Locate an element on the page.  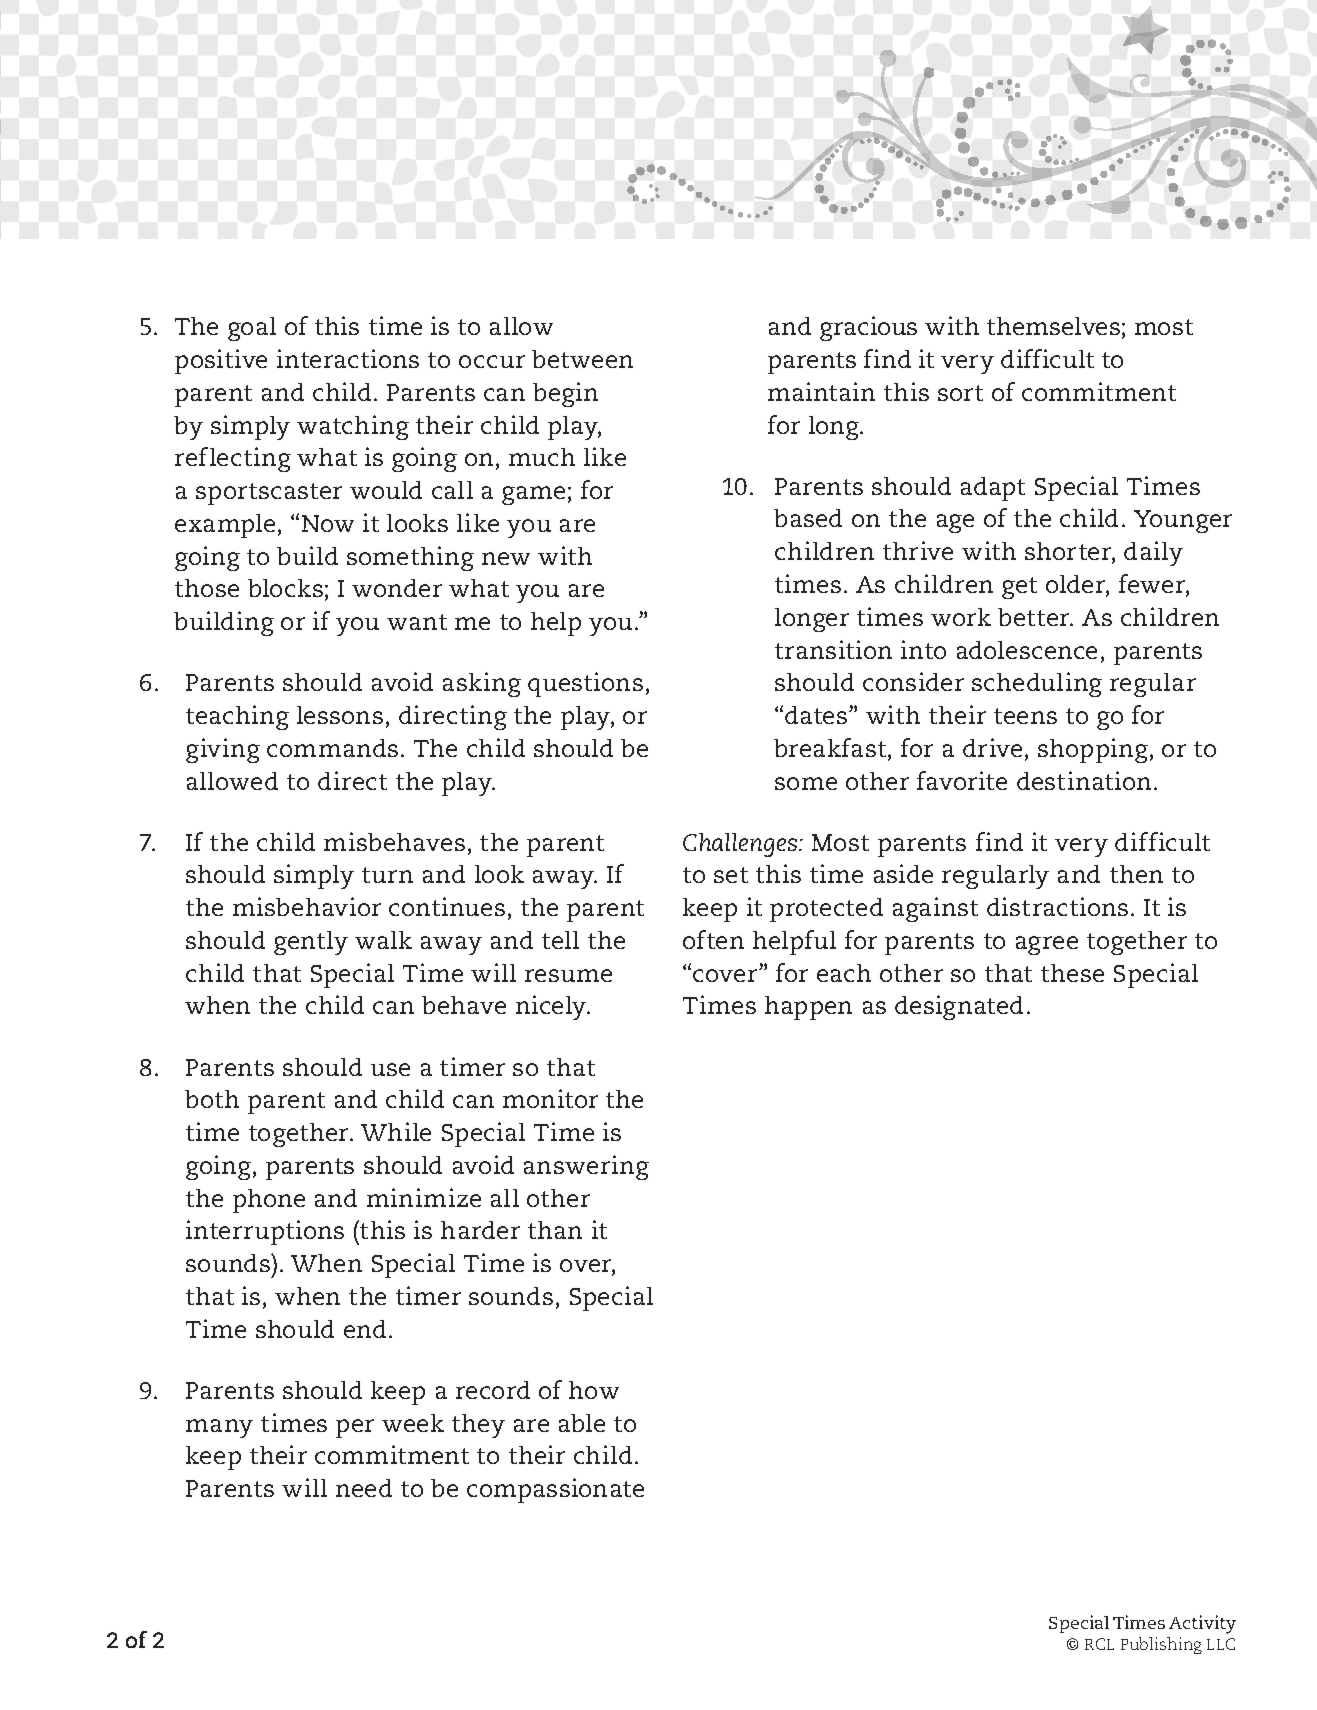
often is located at coordinates (713, 939).
